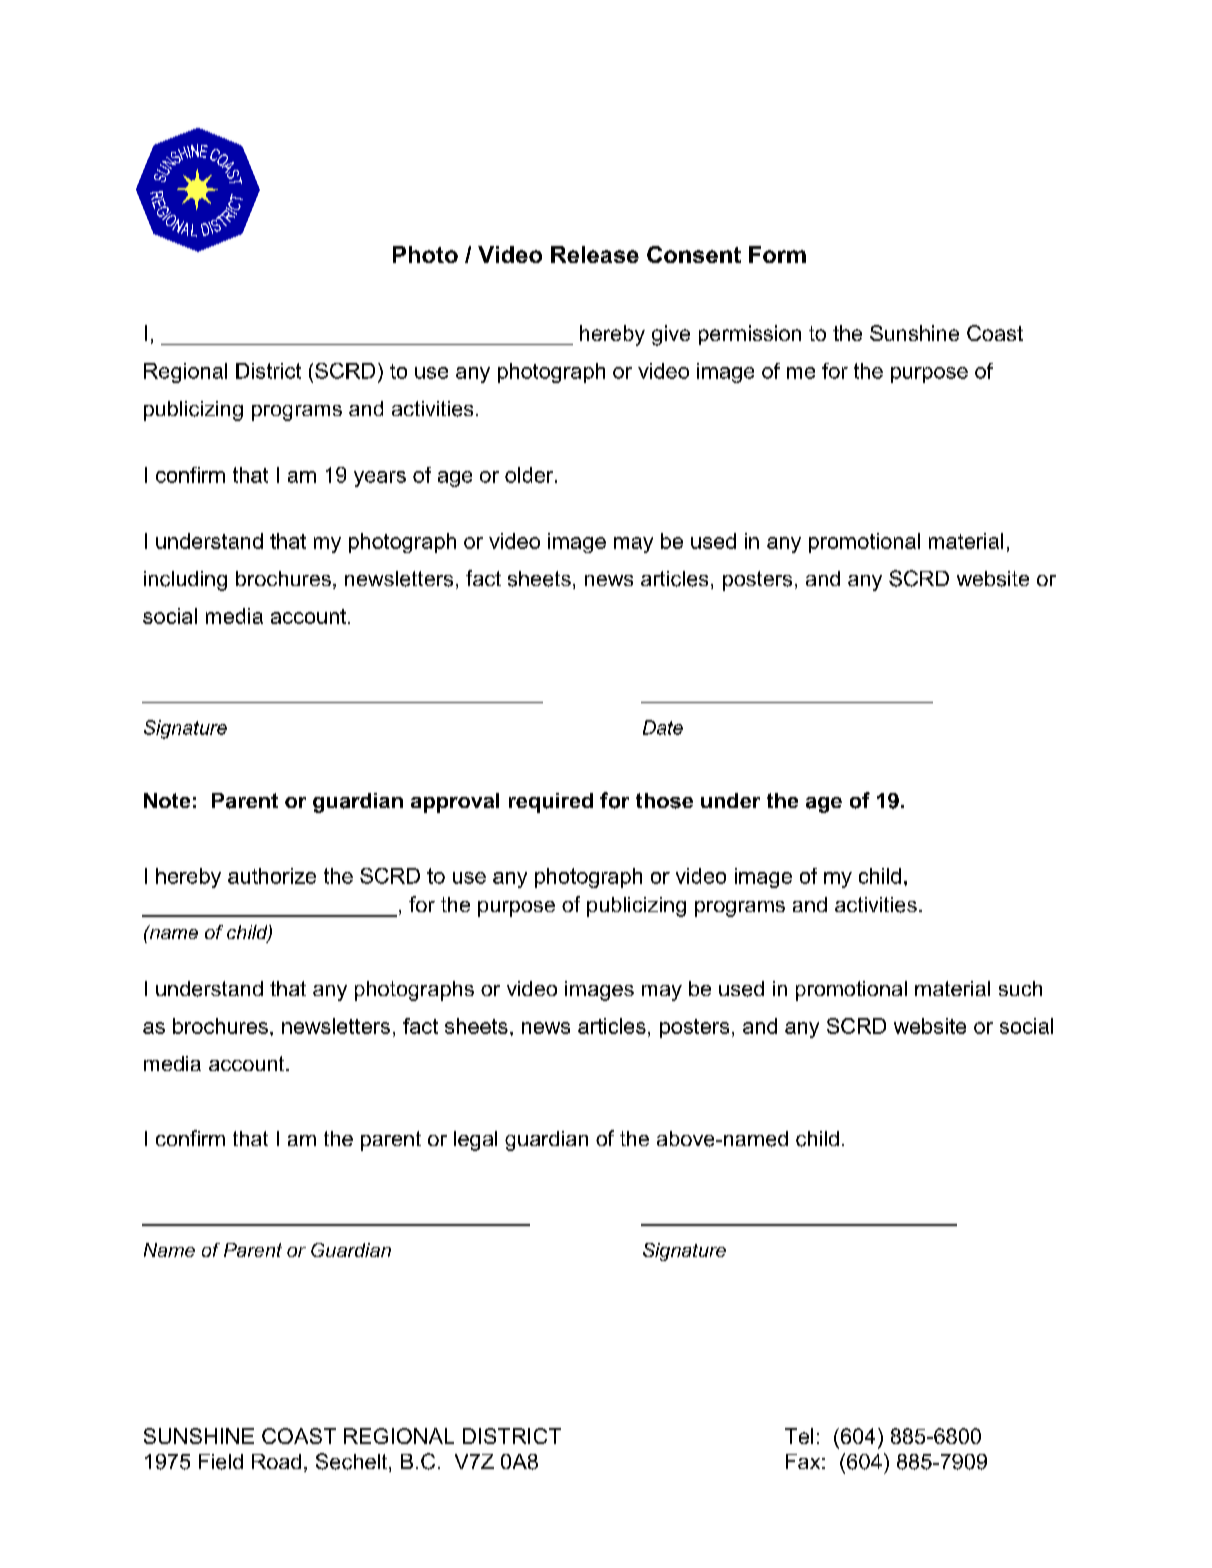 The width and height of the image is (1212, 1568). I want to click on Release, so click(595, 254).
